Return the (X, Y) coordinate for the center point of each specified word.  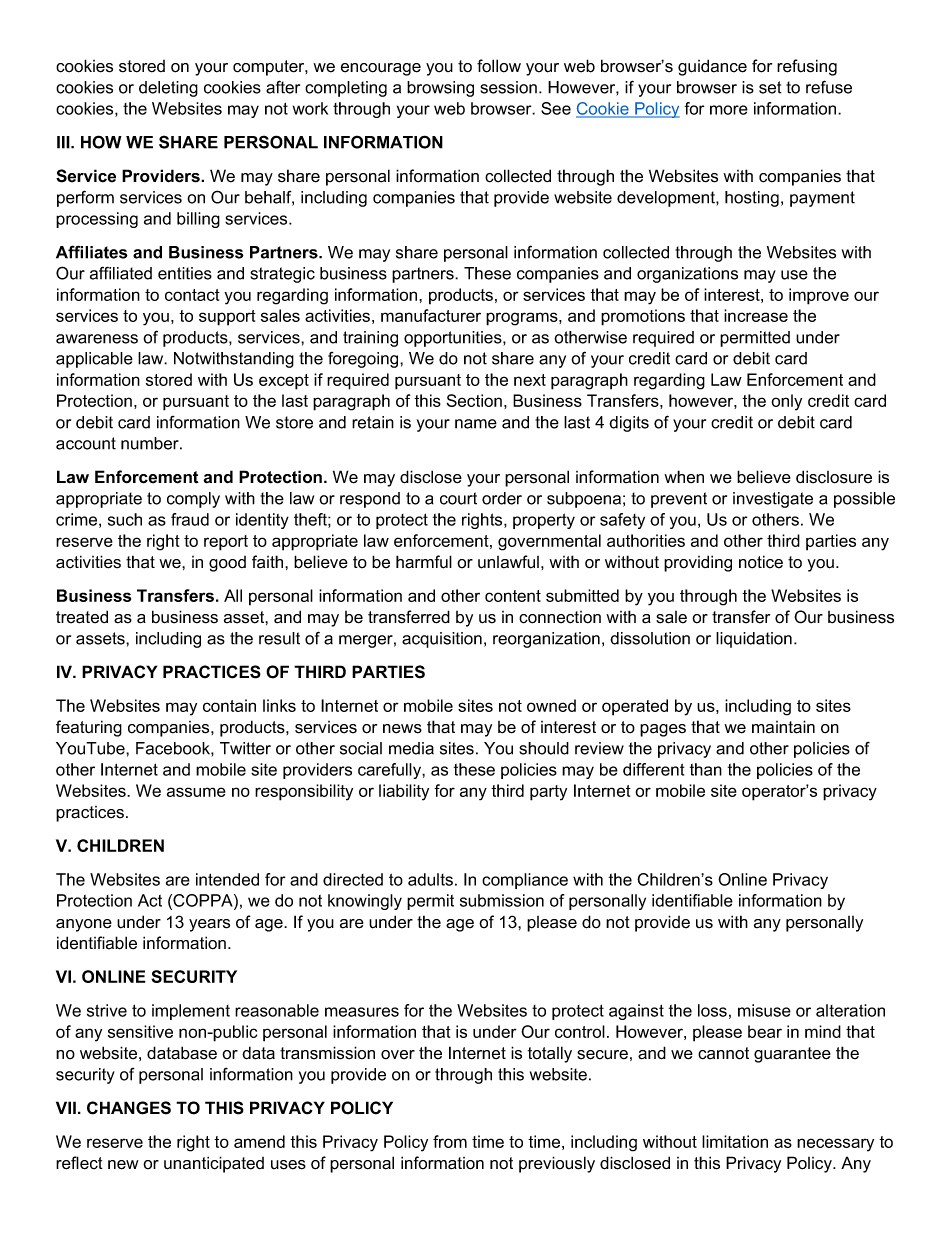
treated (82, 617)
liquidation (754, 640)
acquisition (442, 640)
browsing (440, 89)
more (729, 110)
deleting (168, 89)
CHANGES (129, 1108)
